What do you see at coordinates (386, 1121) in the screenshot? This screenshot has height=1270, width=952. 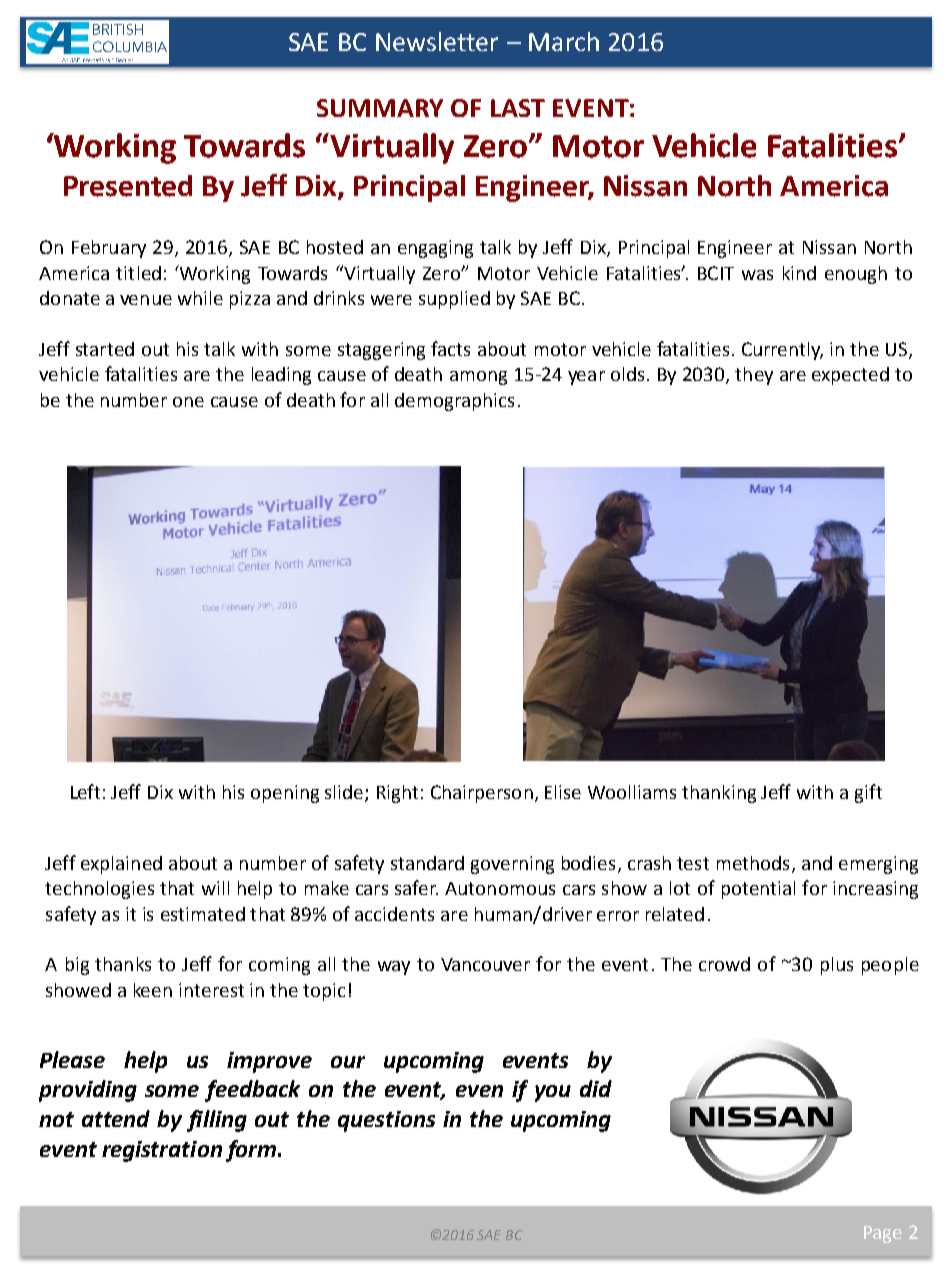 I see `questions` at bounding box center [386, 1121].
